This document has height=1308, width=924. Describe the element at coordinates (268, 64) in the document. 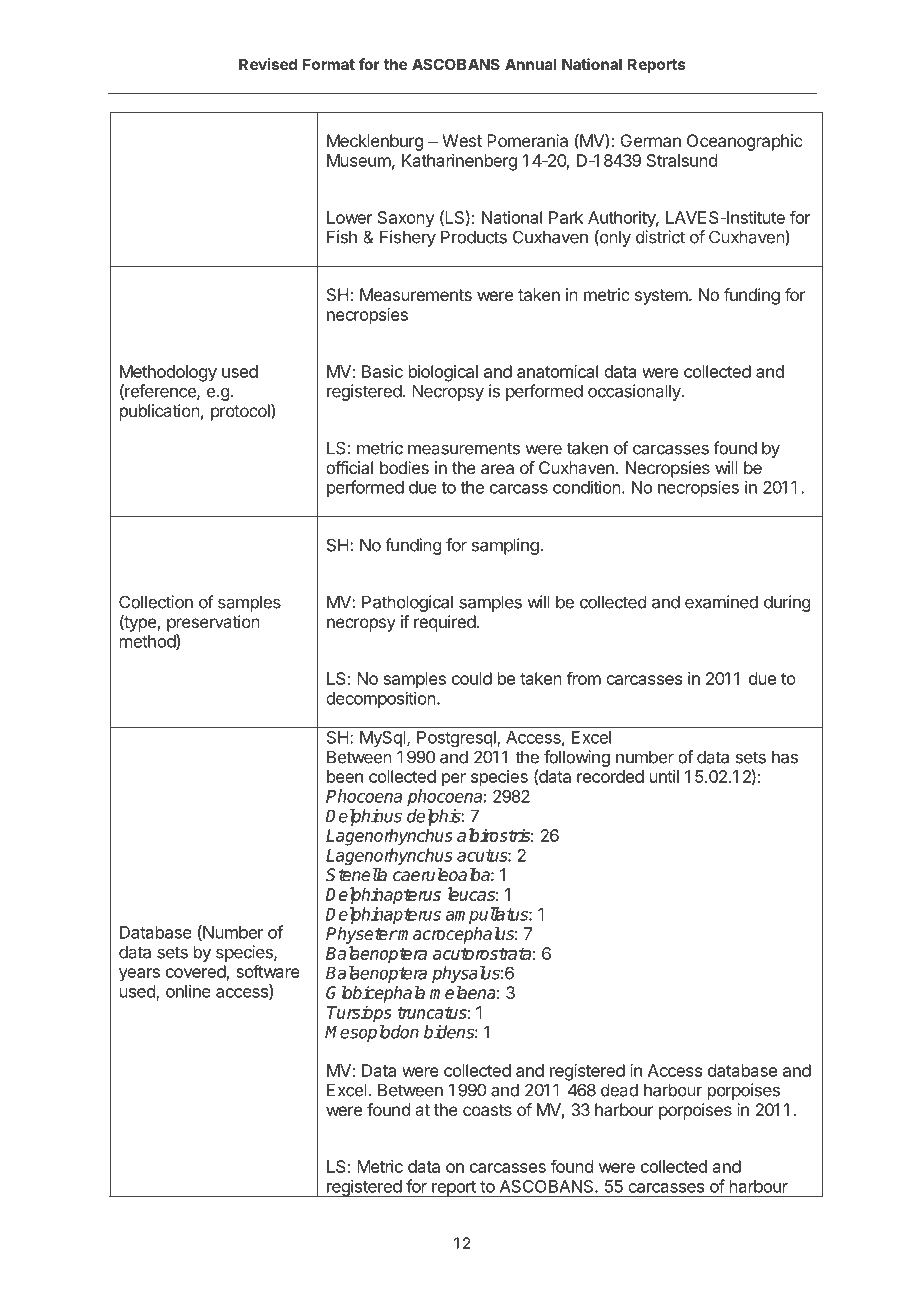

I see `Revised` at that location.
